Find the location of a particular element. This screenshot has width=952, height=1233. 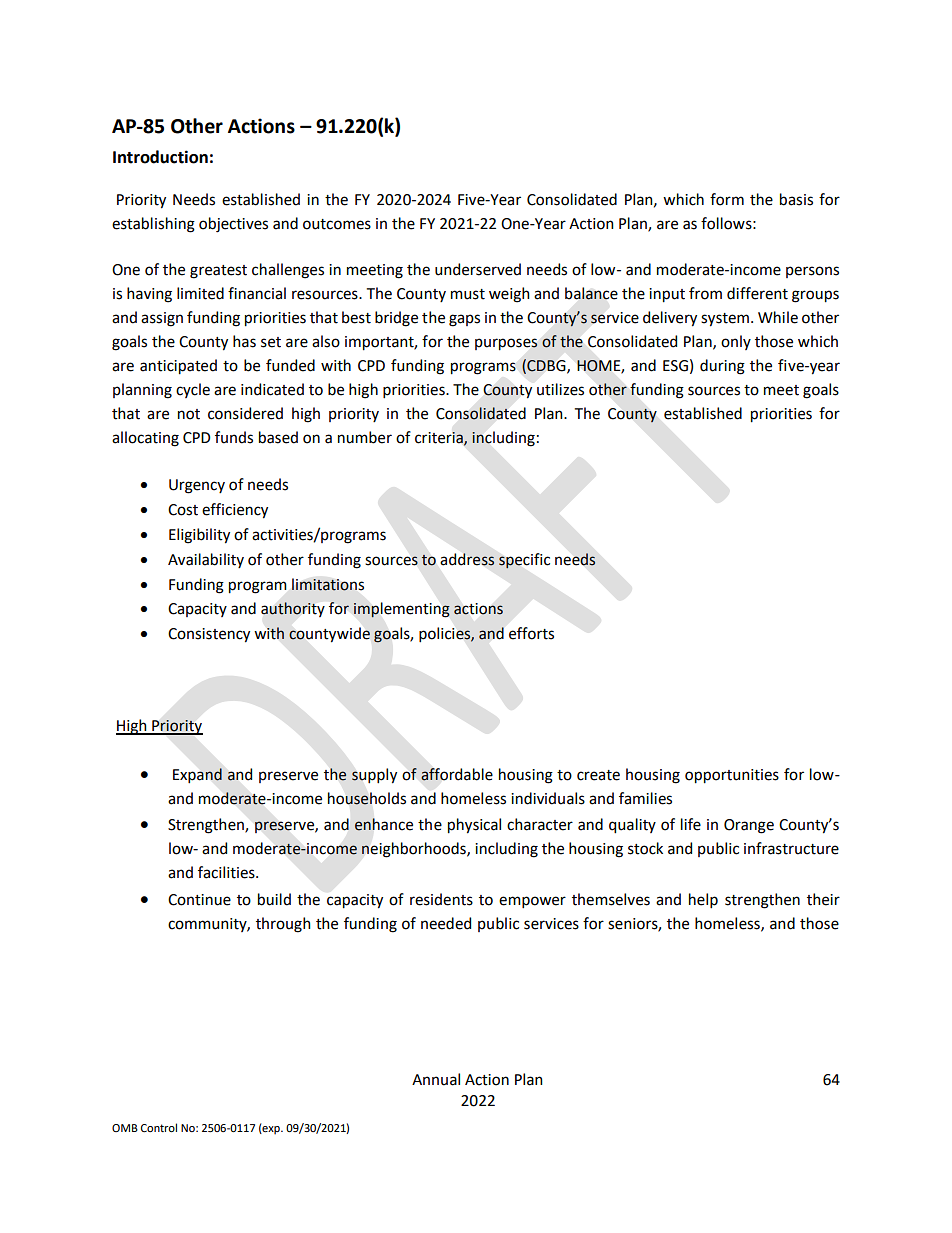

objectives is located at coordinates (233, 225).
